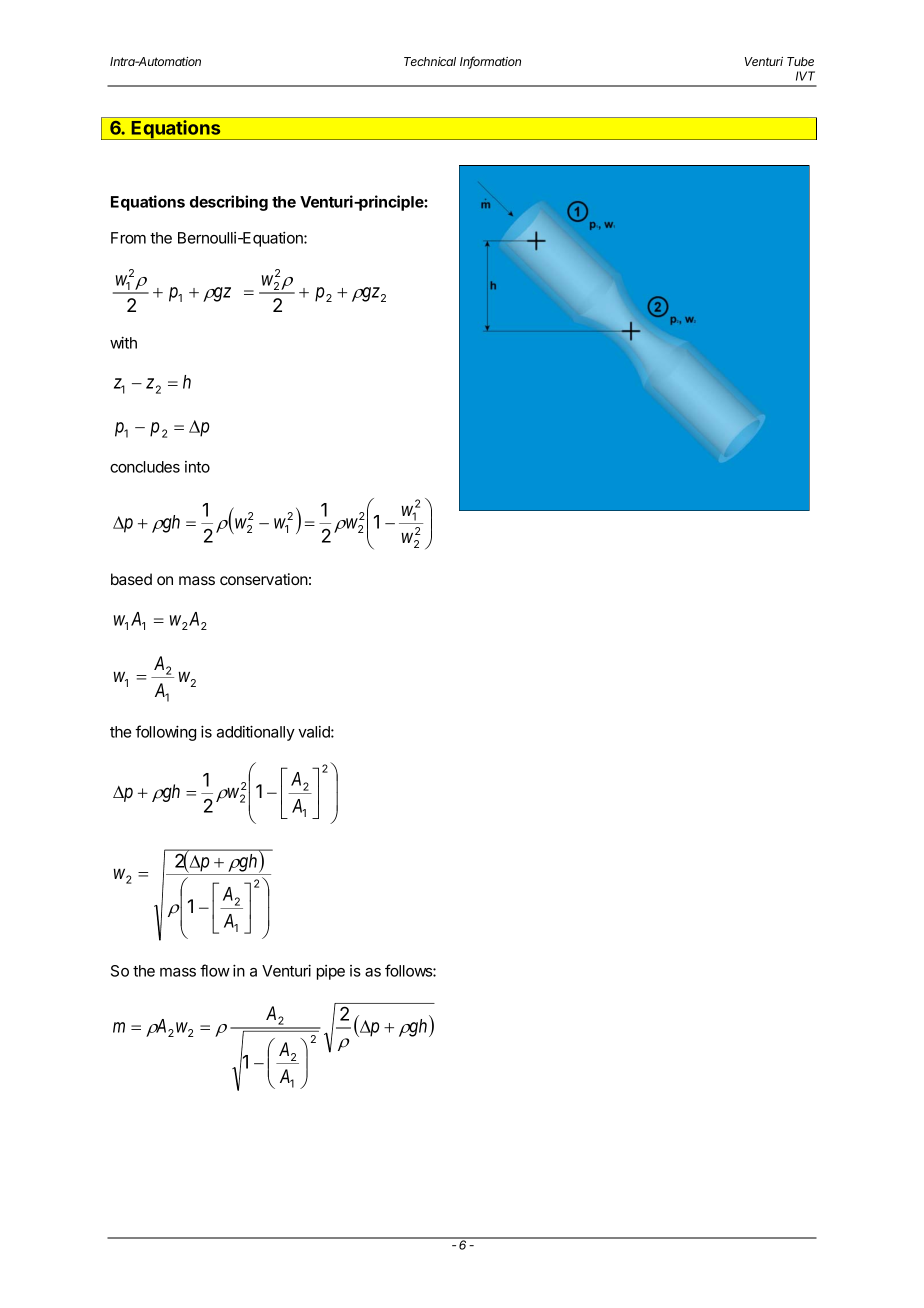  I want to click on describing, so click(229, 203).
